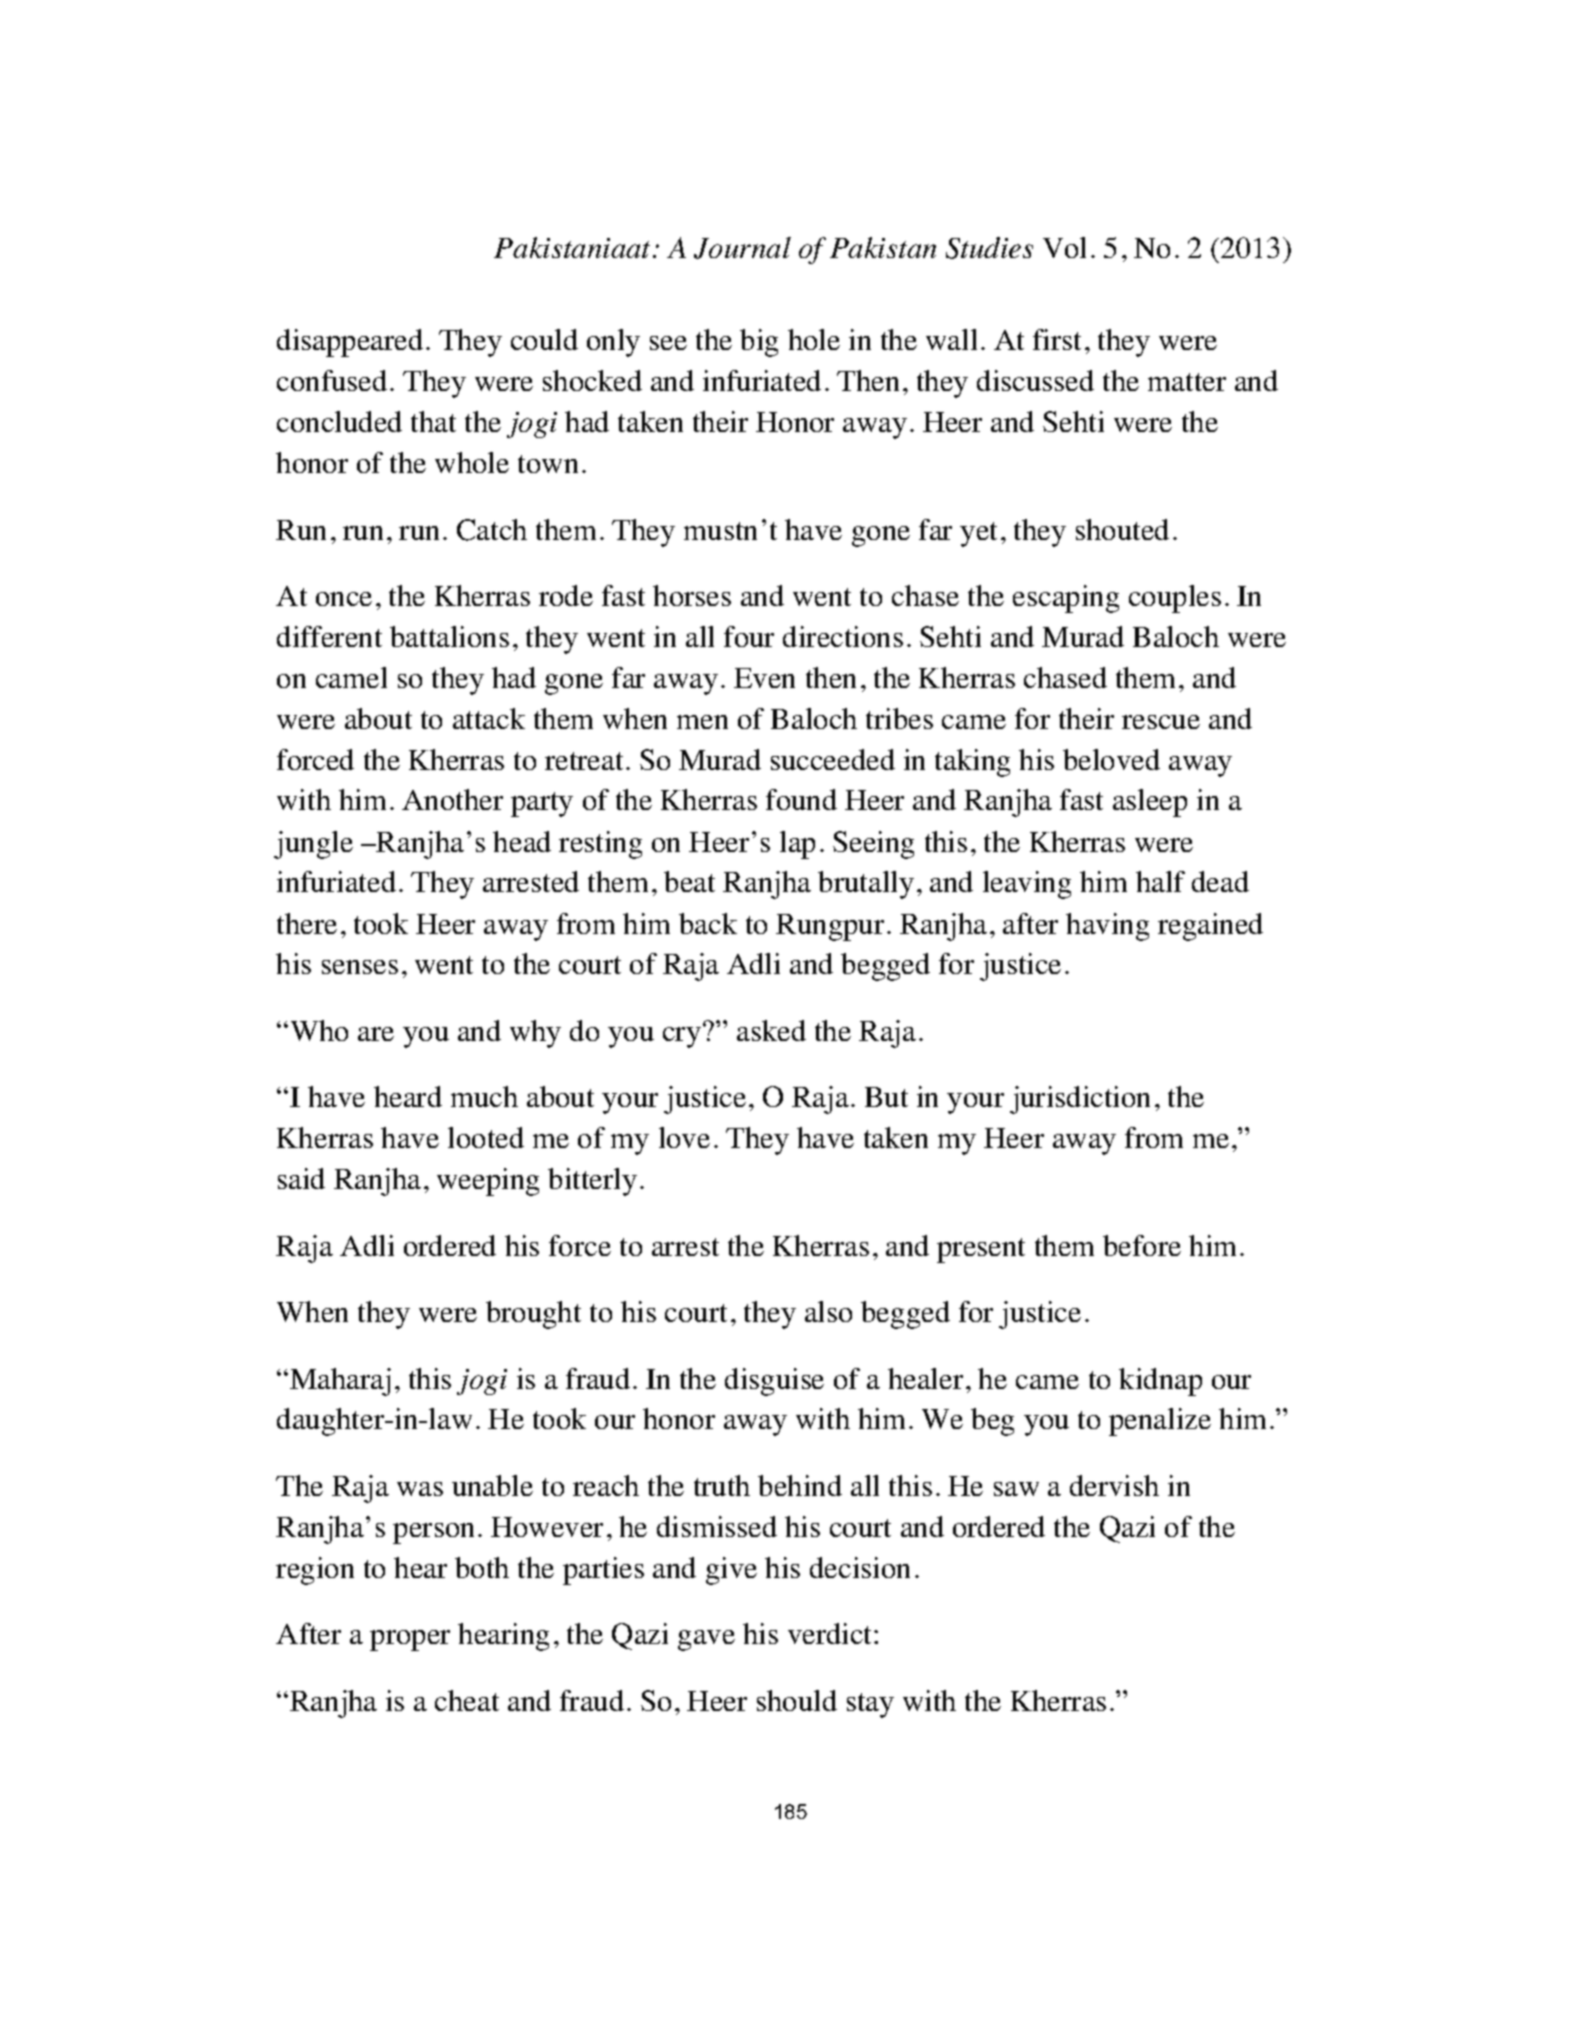  What do you see at coordinates (1161, 722) in the image?
I see `rescue` at bounding box center [1161, 722].
